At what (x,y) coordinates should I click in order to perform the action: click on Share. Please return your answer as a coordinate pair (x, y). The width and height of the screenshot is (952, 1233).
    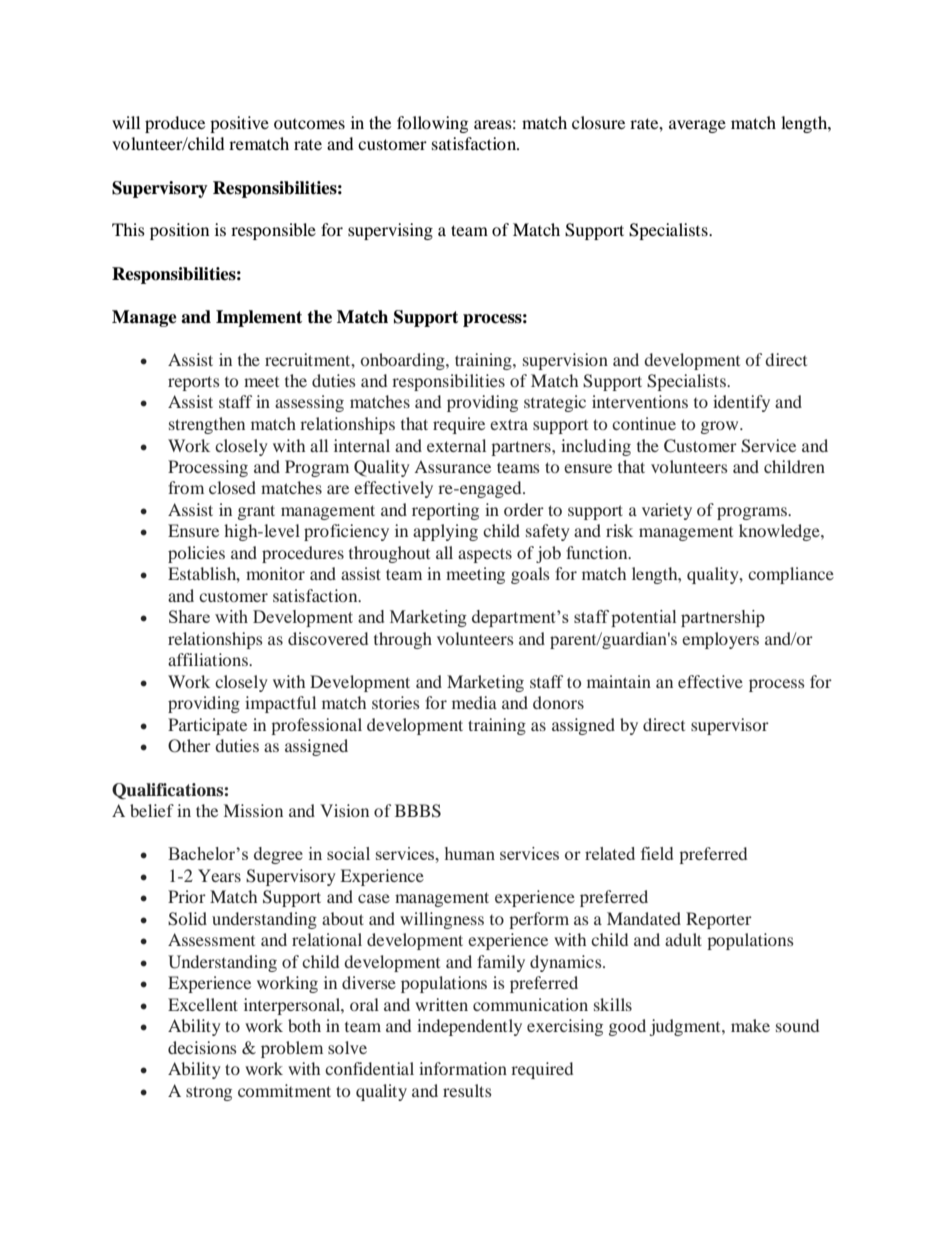
    Looking at the image, I should click on (189, 616).
